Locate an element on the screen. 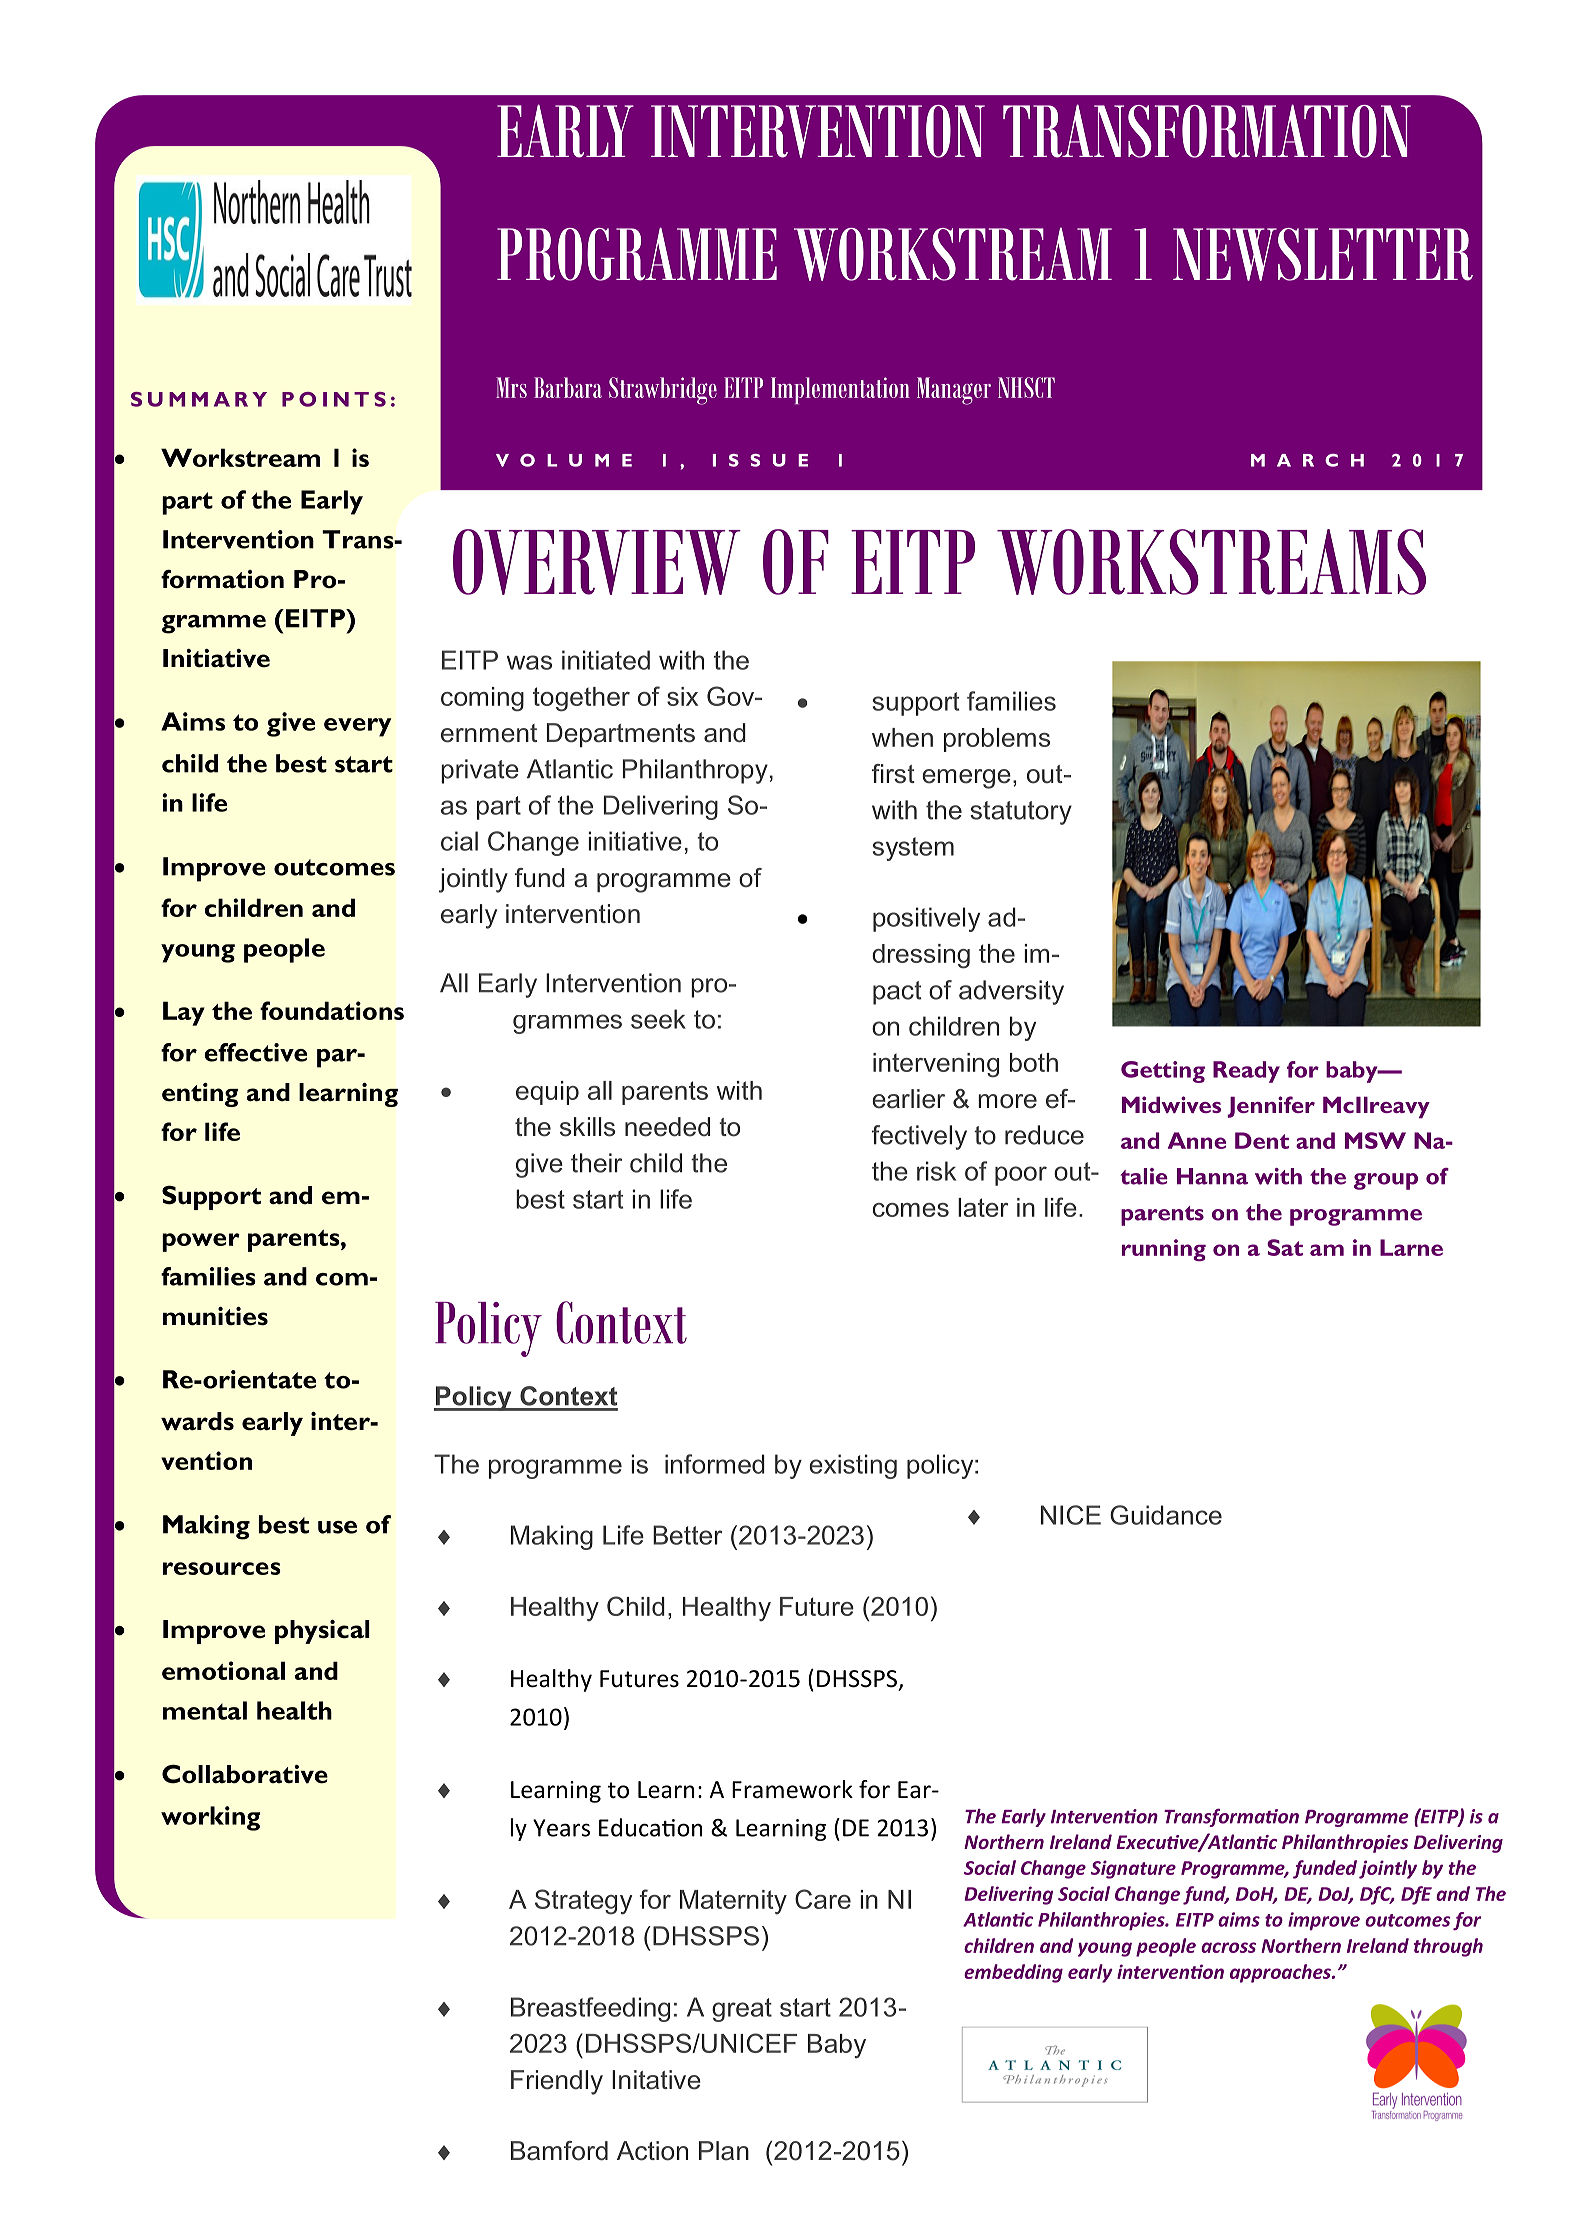 The height and width of the screenshot is (2229, 1576). Mrs is located at coordinates (511, 387).
